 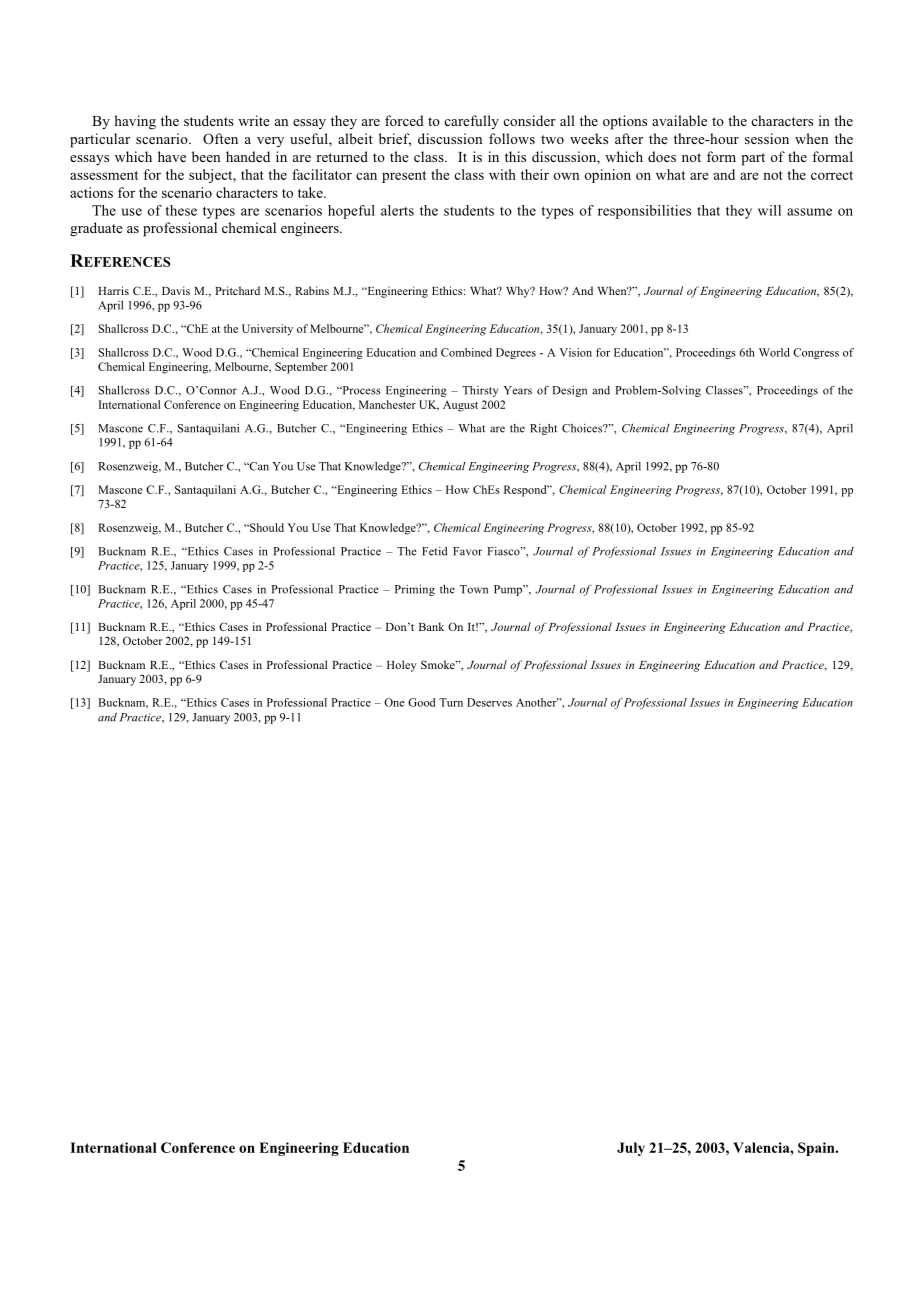 I want to click on Bank, so click(x=431, y=626).
